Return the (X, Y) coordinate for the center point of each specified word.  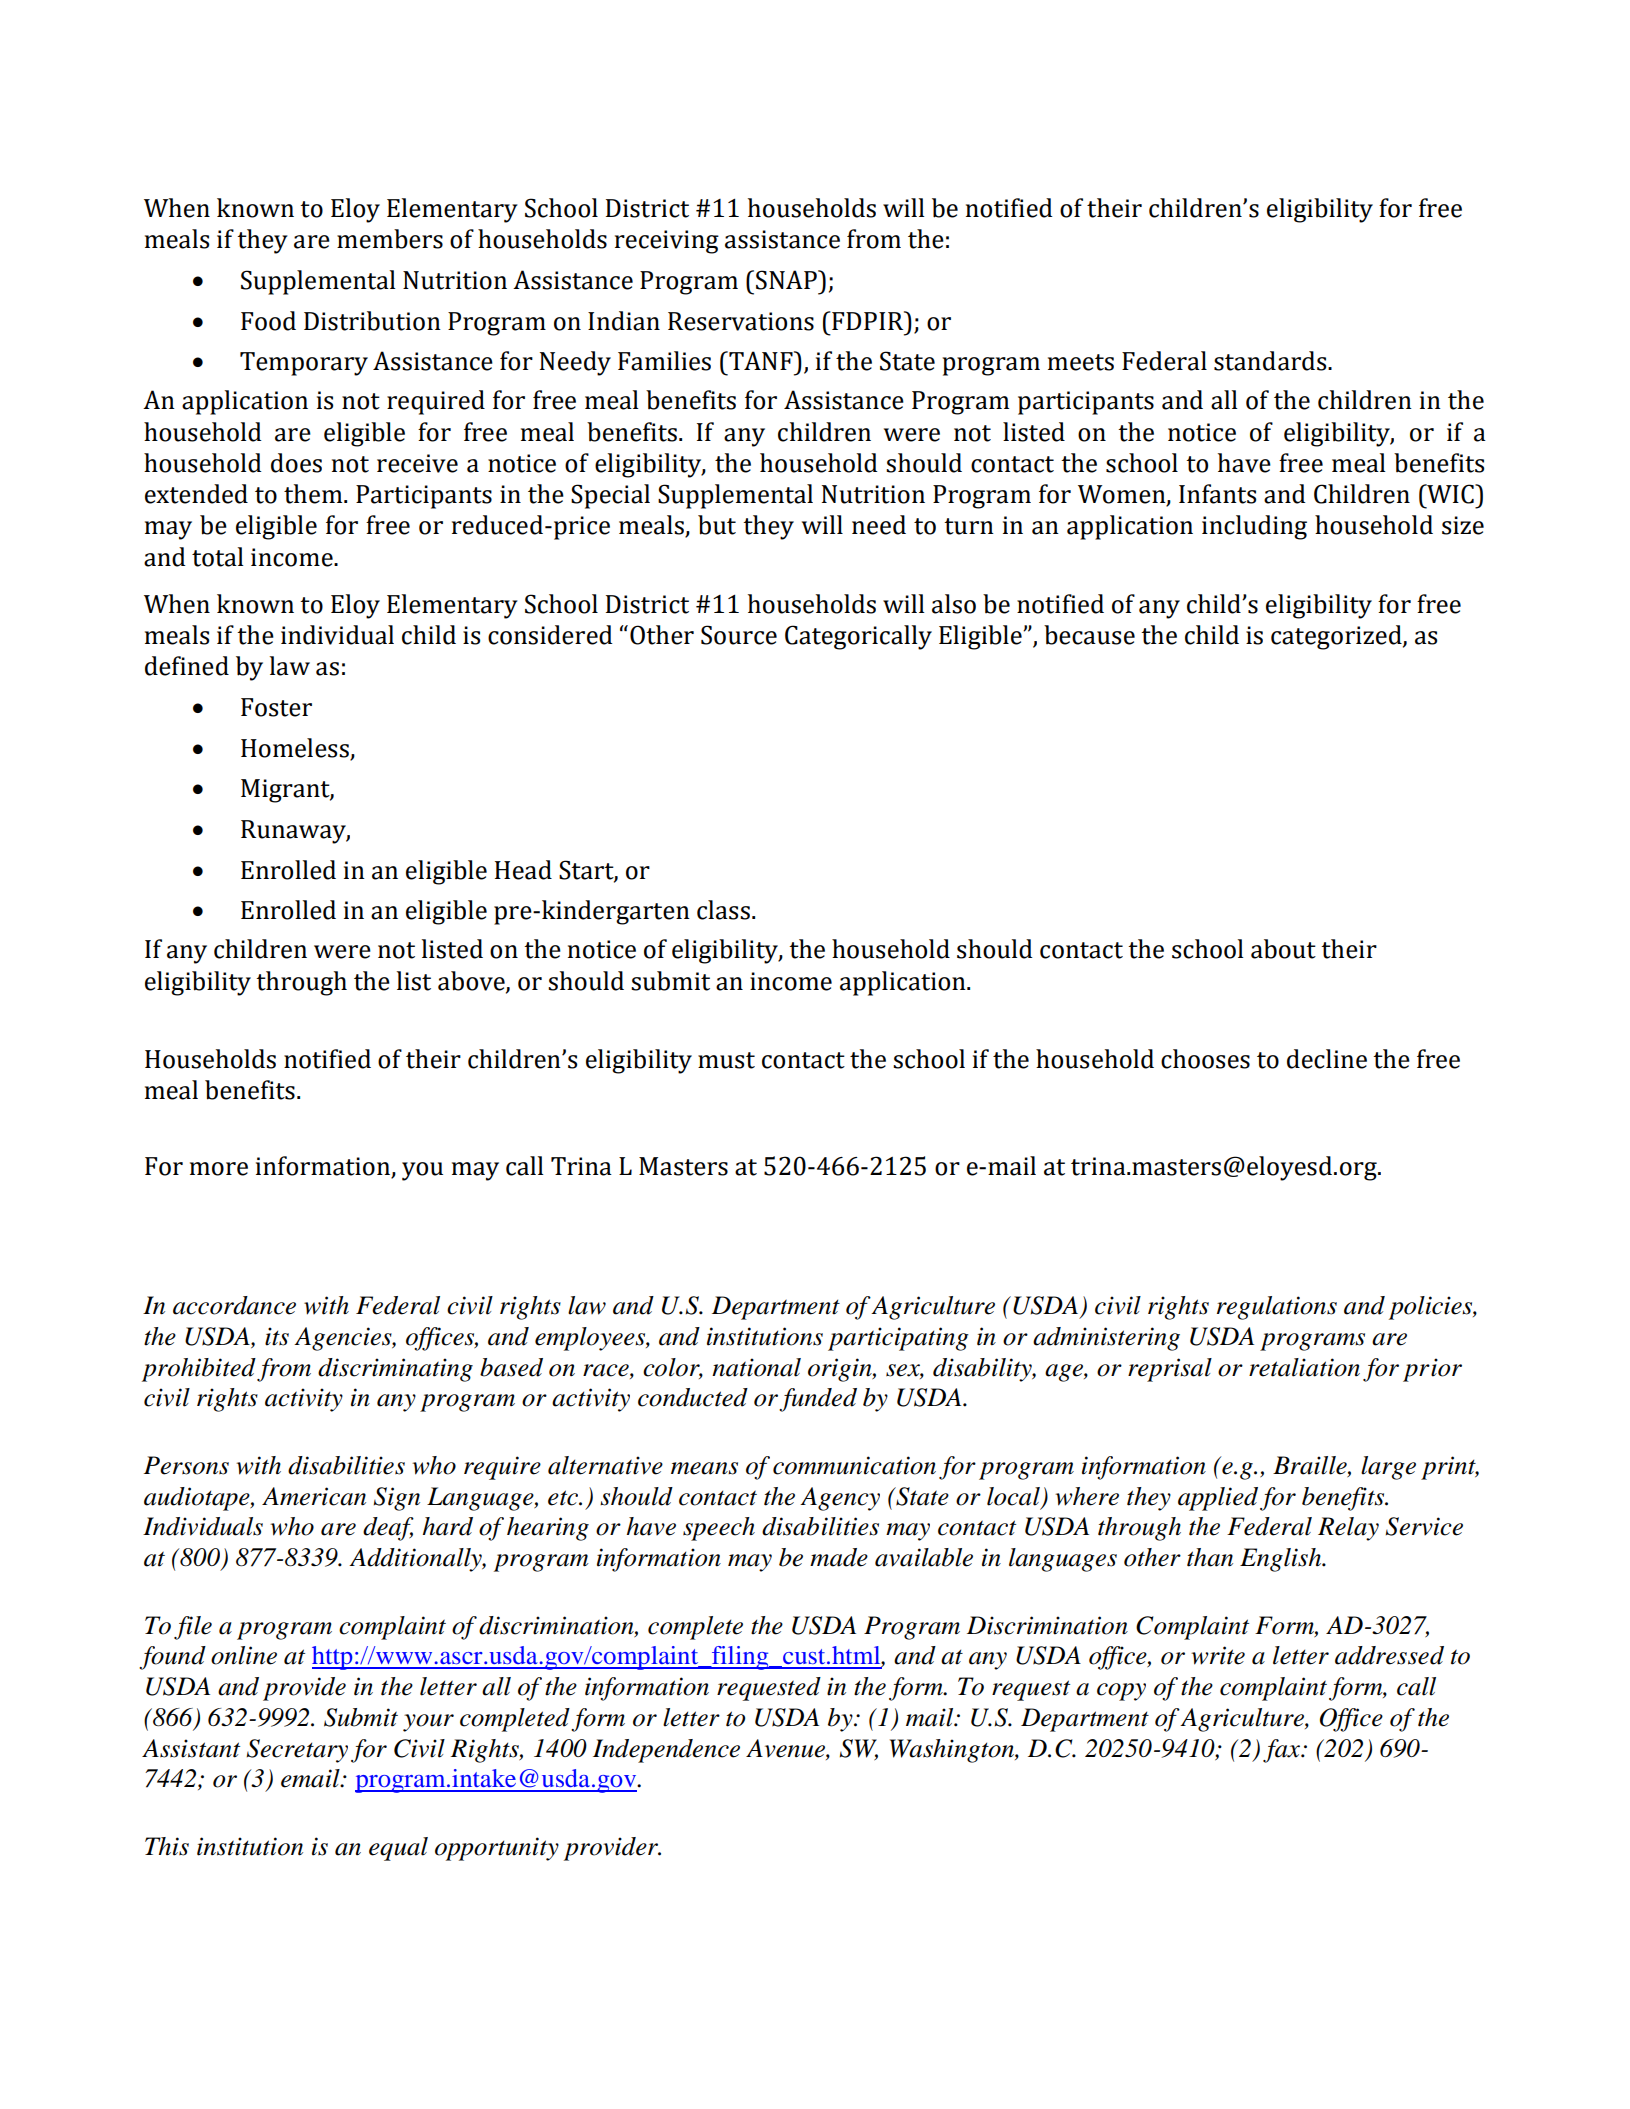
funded (818, 1400)
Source (739, 635)
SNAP (787, 280)
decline (1327, 1059)
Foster (276, 707)
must (726, 1060)
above (472, 981)
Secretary (297, 1751)
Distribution (372, 321)
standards (1271, 361)
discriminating (395, 1370)
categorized (1337, 637)
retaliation (1304, 1367)
